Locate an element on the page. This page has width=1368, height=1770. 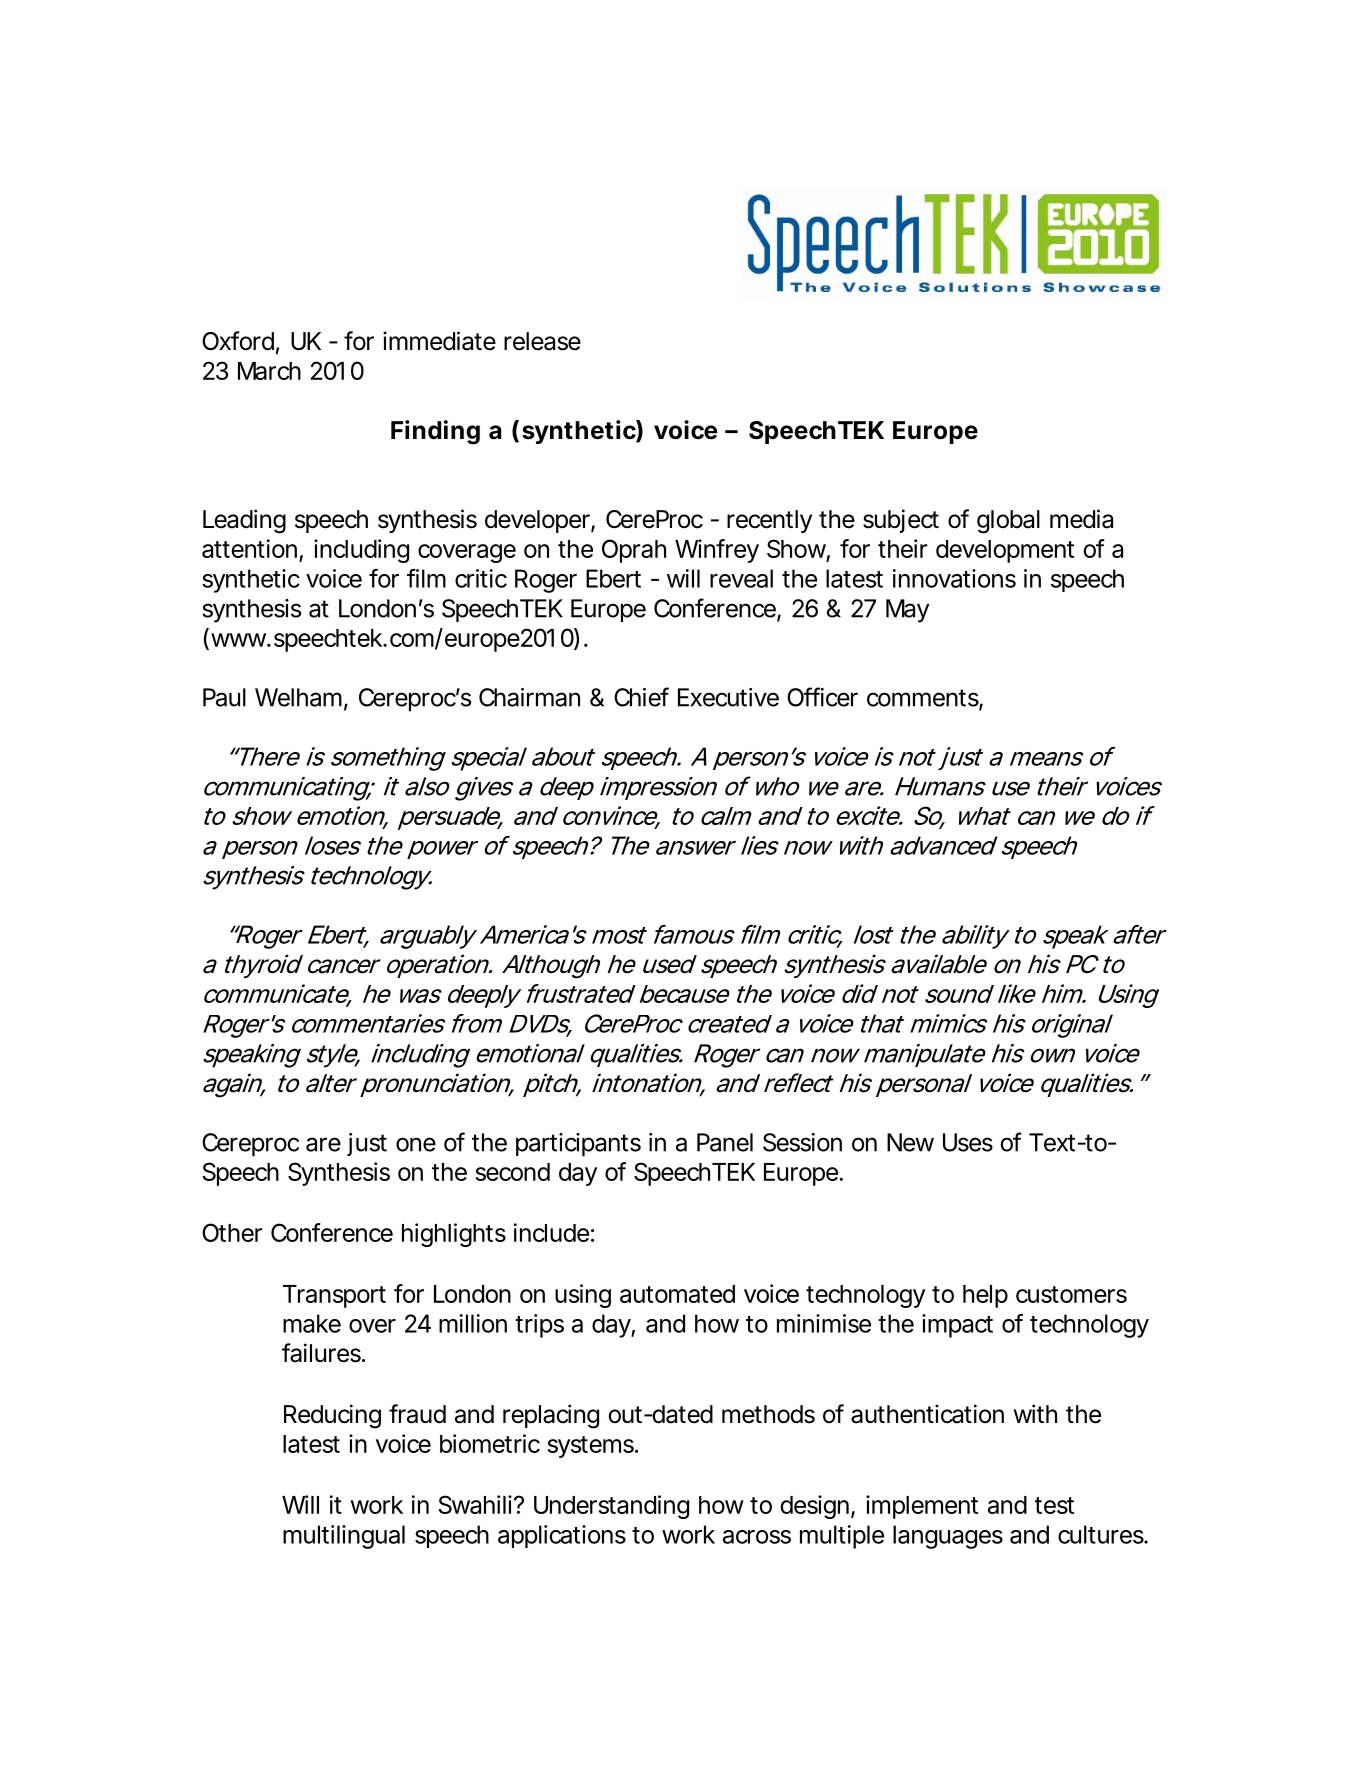
Other is located at coordinates (232, 1232).
